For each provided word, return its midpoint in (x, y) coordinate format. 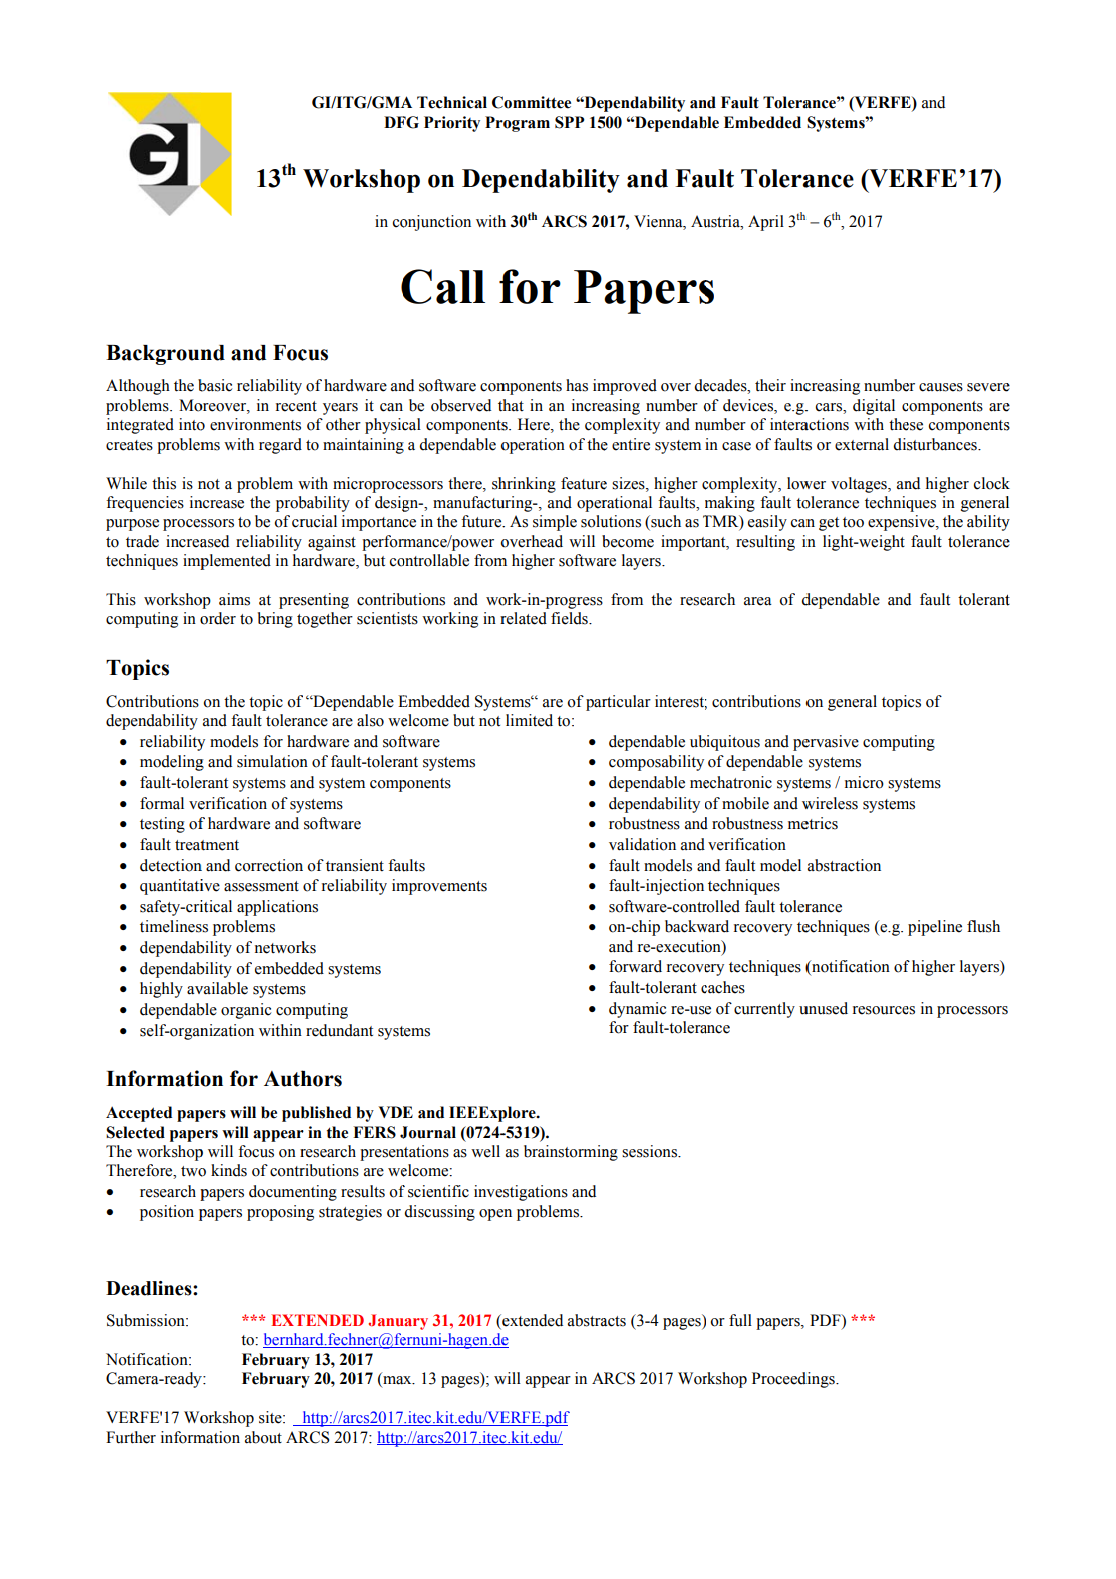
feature (584, 483)
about (263, 1437)
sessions (650, 1151)
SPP (570, 122)
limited (529, 720)
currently (764, 1010)
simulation (272, 761)
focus (256, 1151)
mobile (745, 803)
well (485, 1151)
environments (255, 424)
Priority (452, 124)
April (766, 223)
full (740, 1320)
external (862, 444)
